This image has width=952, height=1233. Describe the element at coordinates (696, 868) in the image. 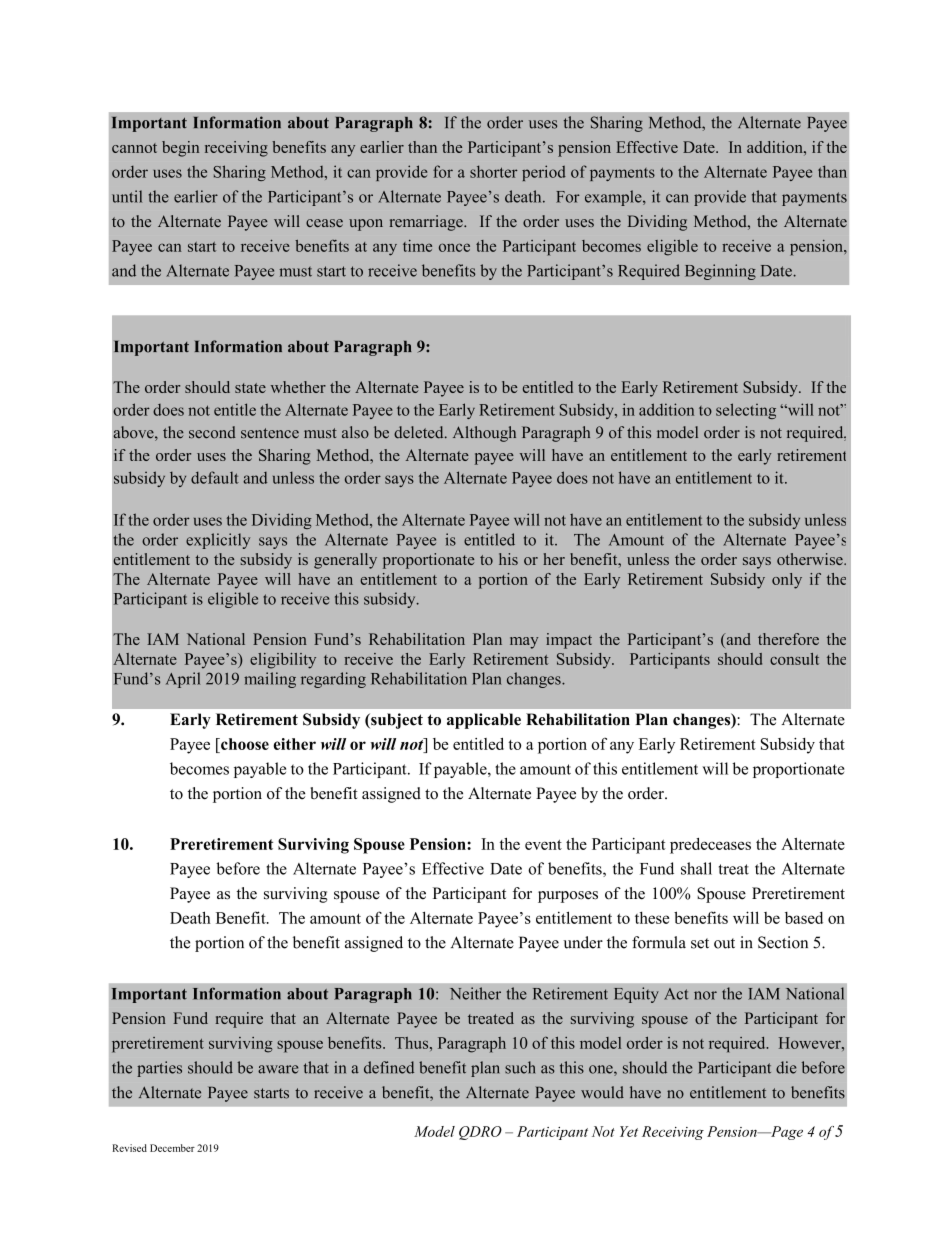

I see `shall` at that location.
